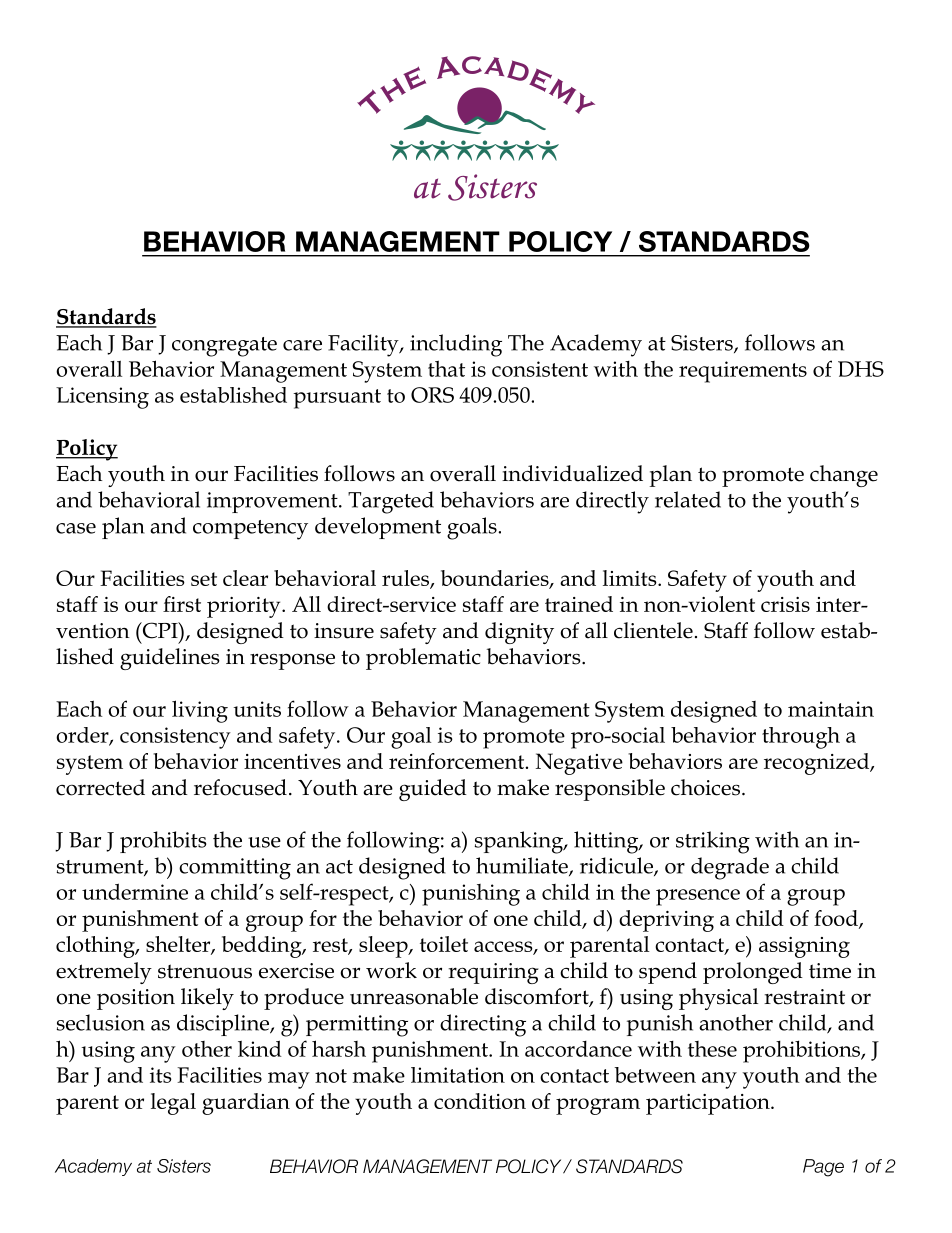 Image resolution: width=952 pixels, height=1233 pixels. Describe the element at coordinates (493, 973) in the document. I see `requiring` at that location.
